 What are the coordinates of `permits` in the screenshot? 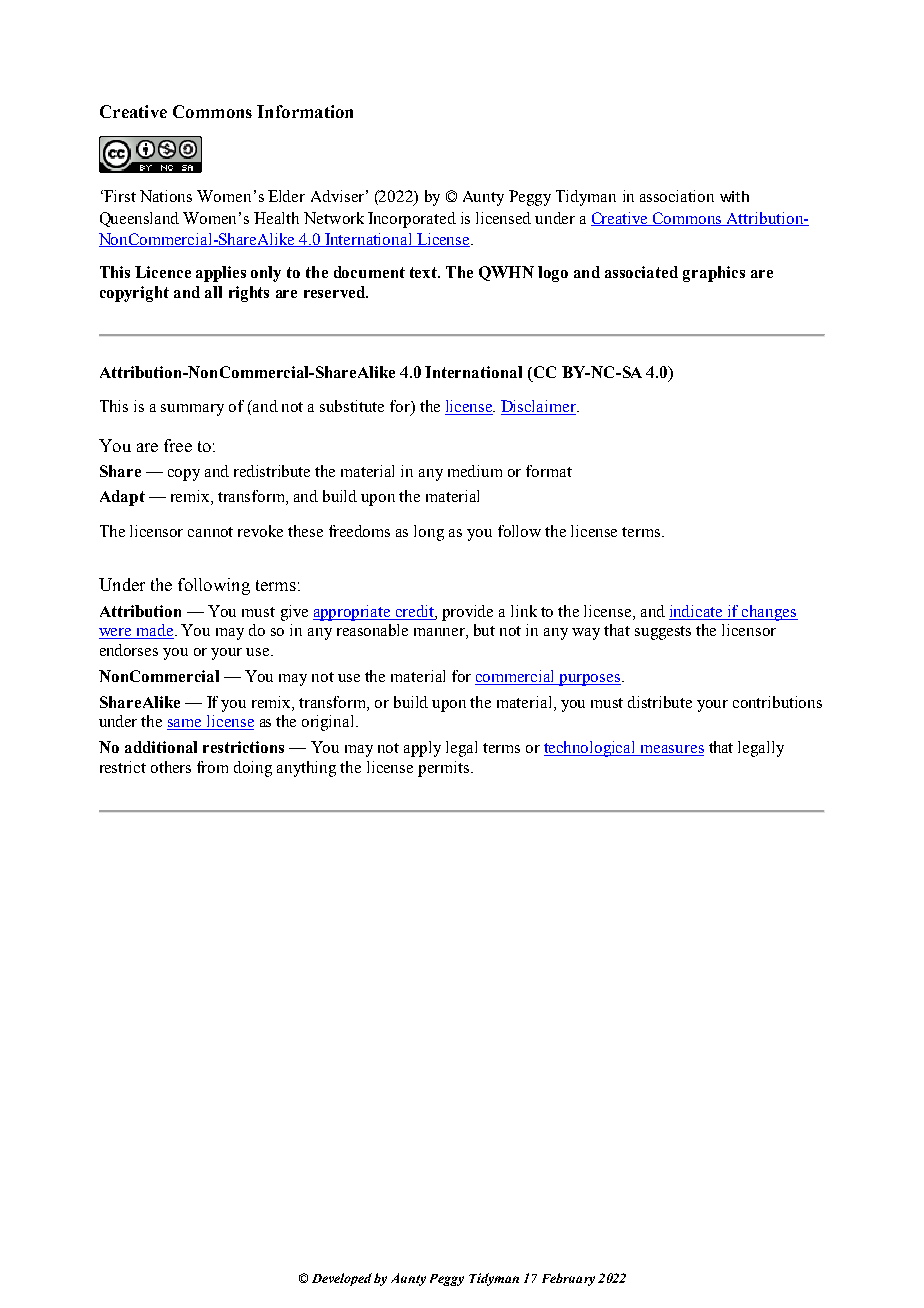 It's located at (443, 769).
